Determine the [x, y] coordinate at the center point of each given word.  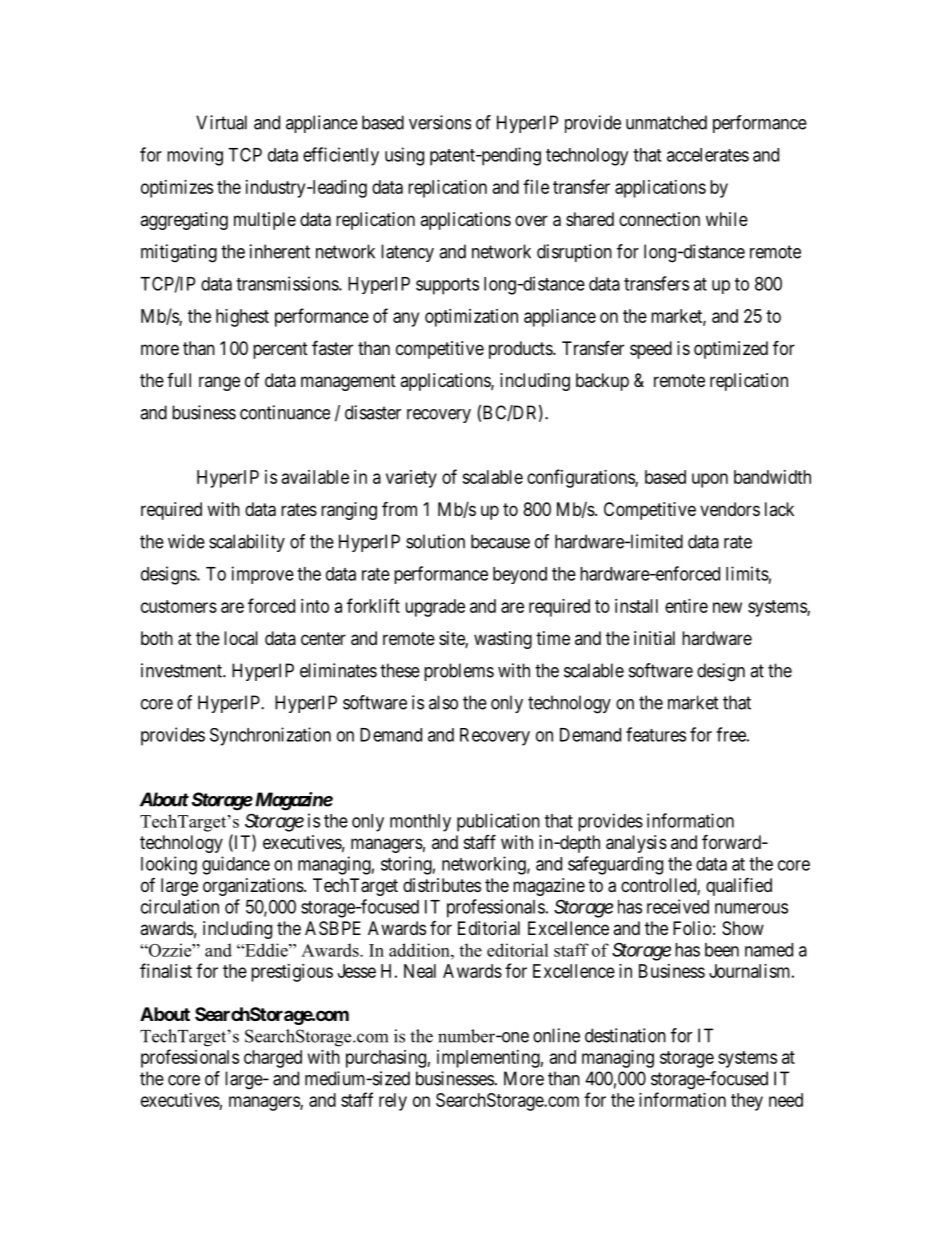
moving [195, 156]
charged [273, 1059]
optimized [731, 350]
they [747, 1102]
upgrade [435, 608]
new [727, 607]
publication [498, 822]
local [241, 638]
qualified [739, 887]
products [521, 350]
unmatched [666, 122]
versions [440, 122]
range [219, 383]
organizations [253, 887]
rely [393, 1102]
